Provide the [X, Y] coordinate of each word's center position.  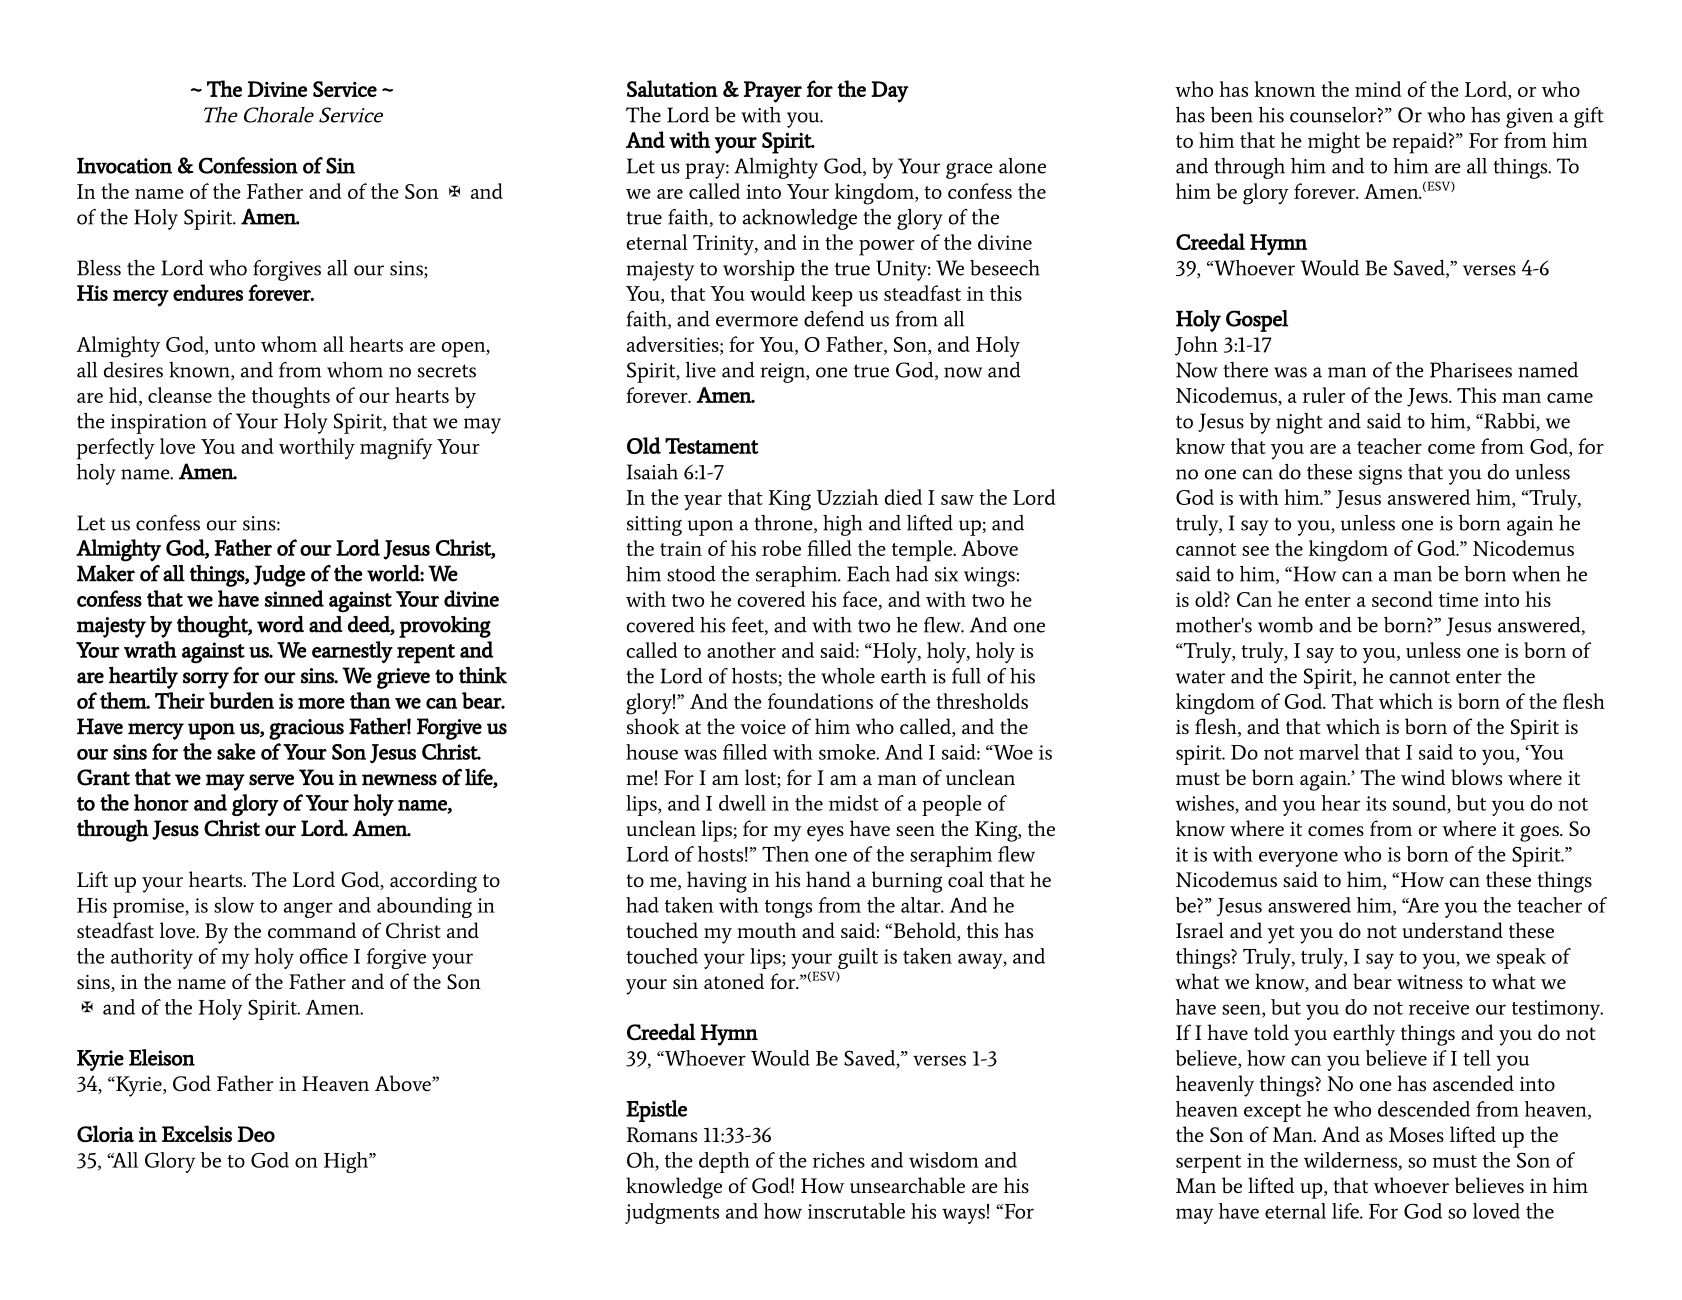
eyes [825, 834]
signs [1380, 475]
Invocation [124, 166]
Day [890, 92]
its [1376, 803]
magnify [396, 449]
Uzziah [847, 497]
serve [271, 780]
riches [839, 1160]
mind [1378, 89]
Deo [256, 1134]
